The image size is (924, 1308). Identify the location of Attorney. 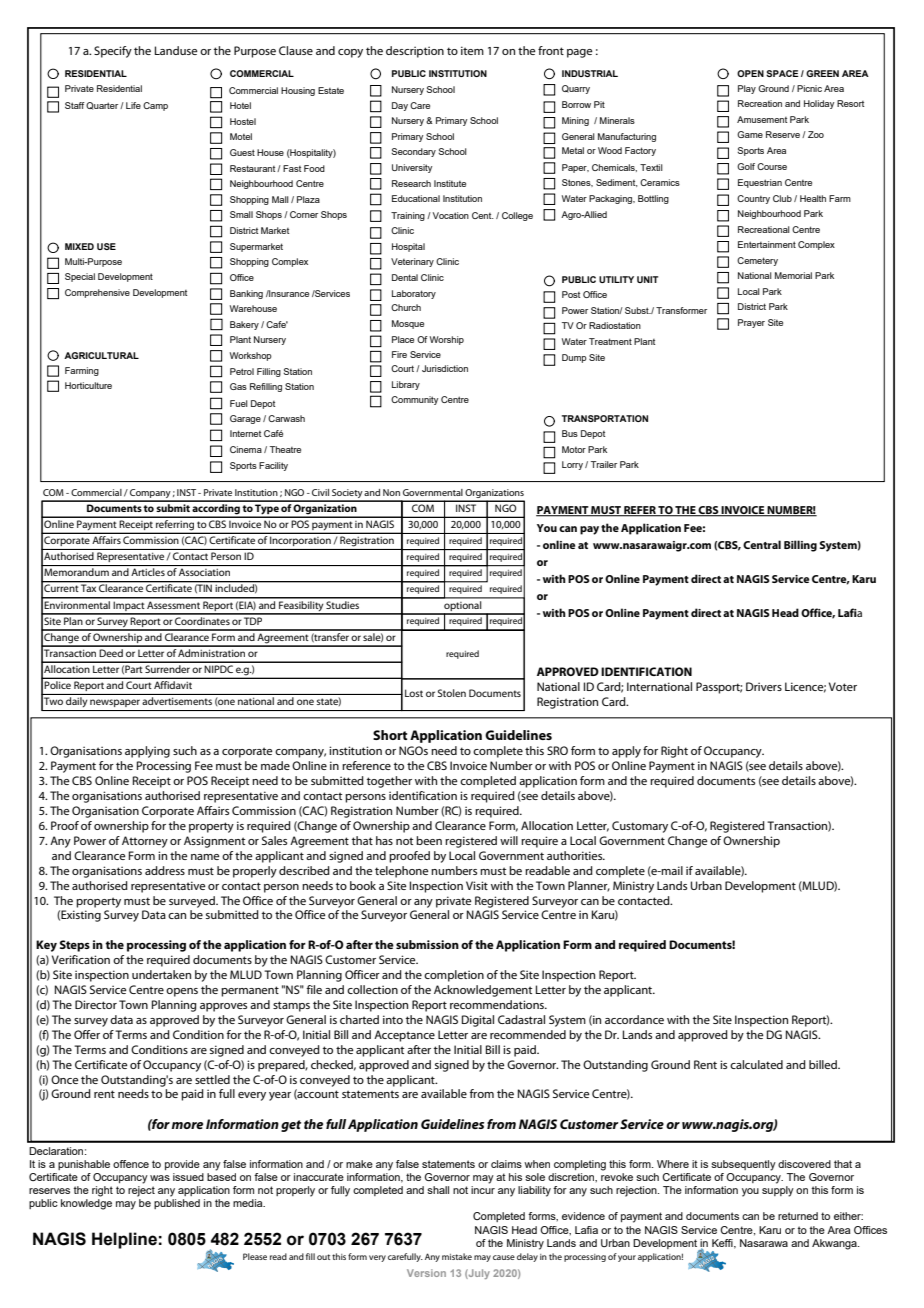
(145, 842).
